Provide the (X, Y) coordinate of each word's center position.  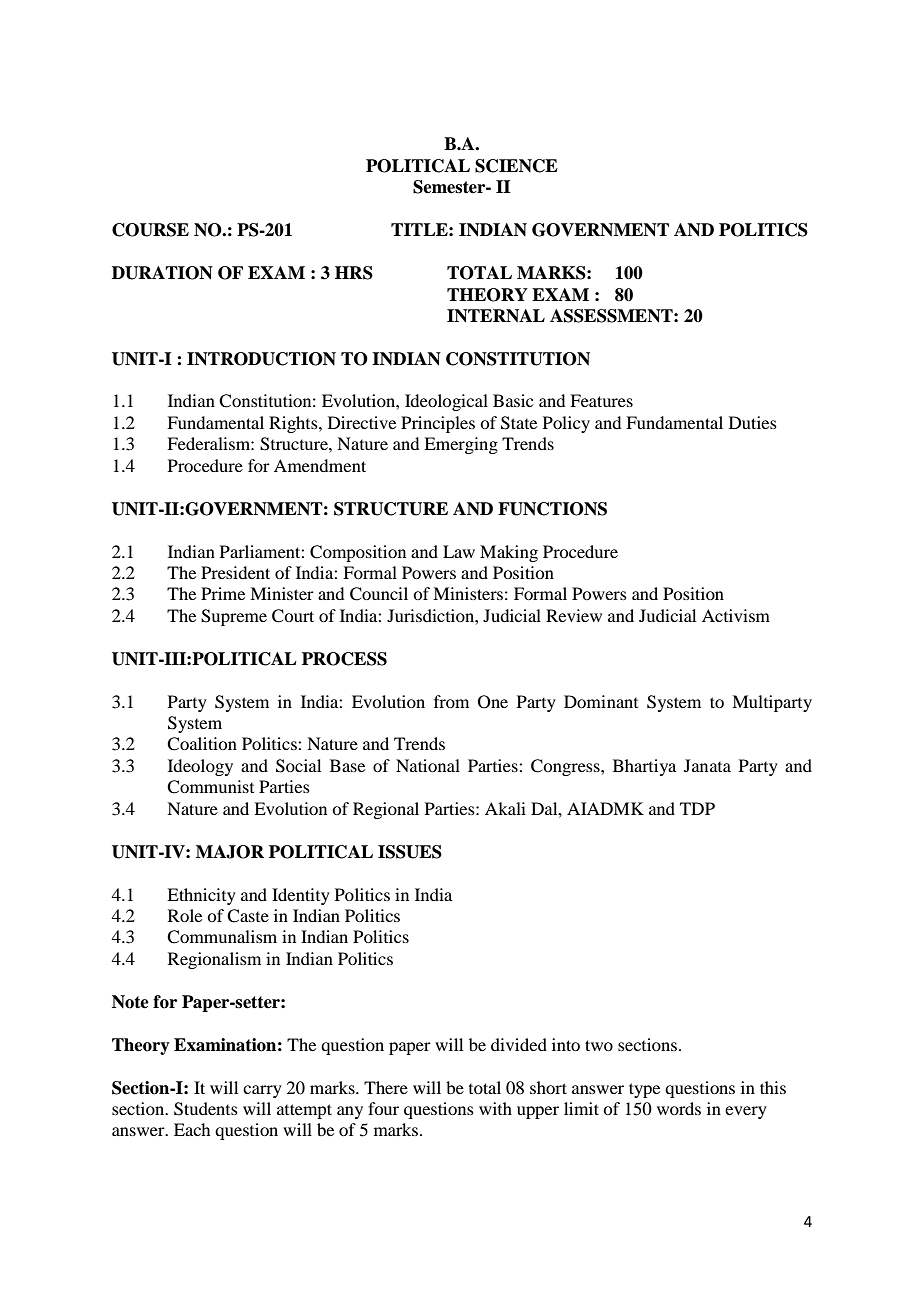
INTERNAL (496, 316)
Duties (753, 422)
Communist (210, 787)
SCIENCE (516, 166)
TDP (697, 808)
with (495, 1108)
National (428, 765)
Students (206, 1109)
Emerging (461, 445)
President (235, 572)
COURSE (150, 230)
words (679, 1108)
